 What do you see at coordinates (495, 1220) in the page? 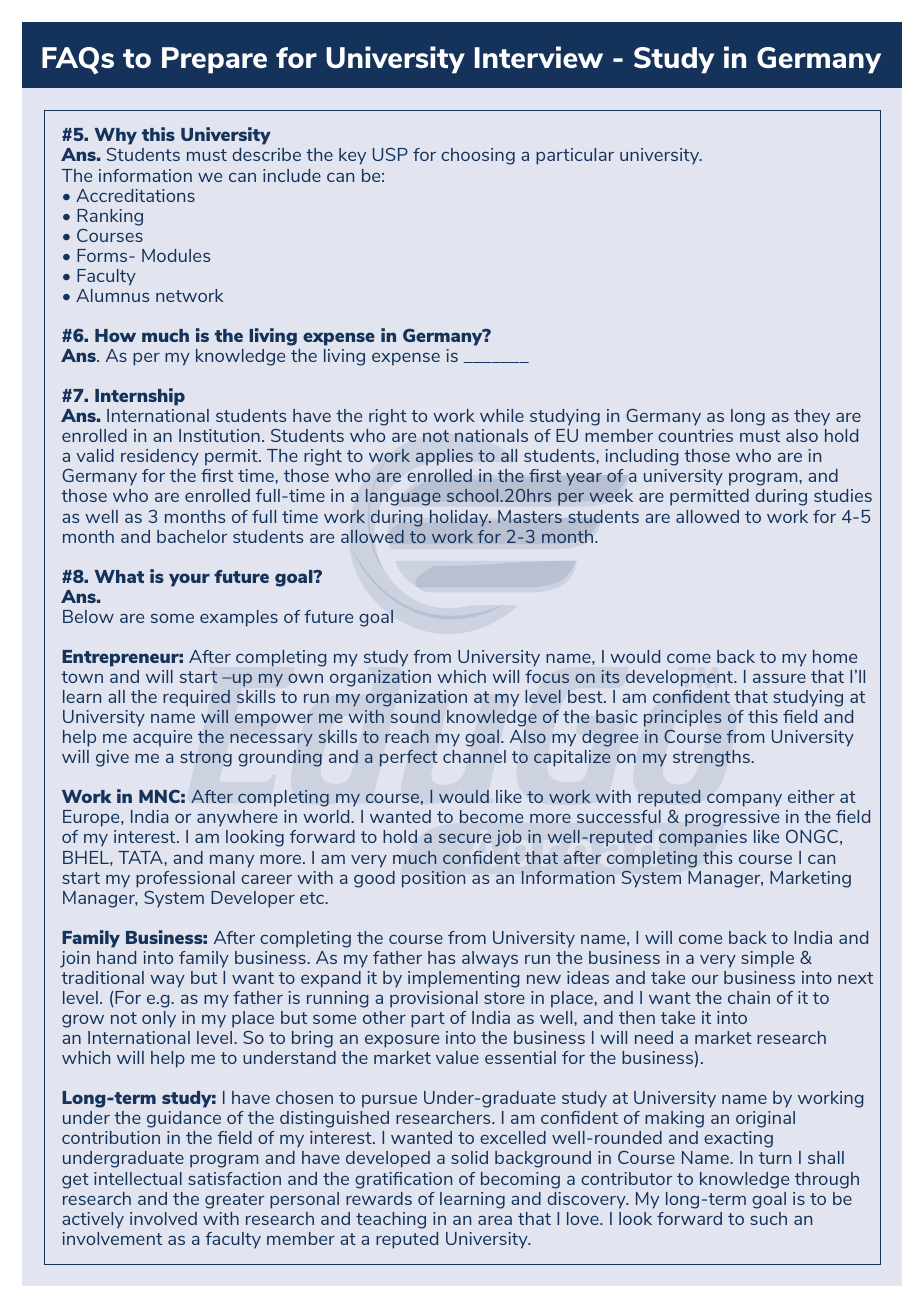
I see `area` at bounding box center [495, 1220].
